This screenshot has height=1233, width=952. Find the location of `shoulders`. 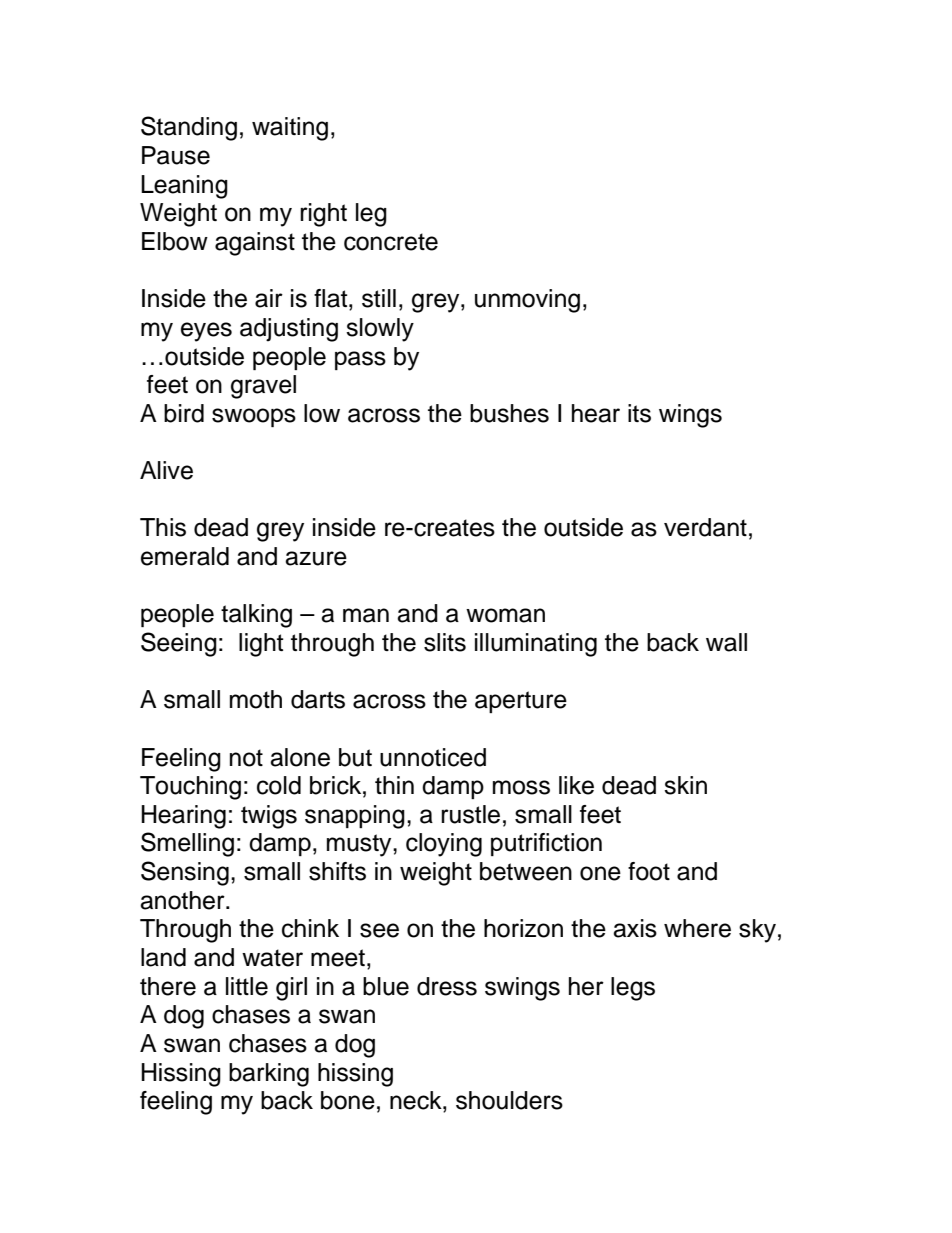

shoulders is located at coordinates (509, 1100).
